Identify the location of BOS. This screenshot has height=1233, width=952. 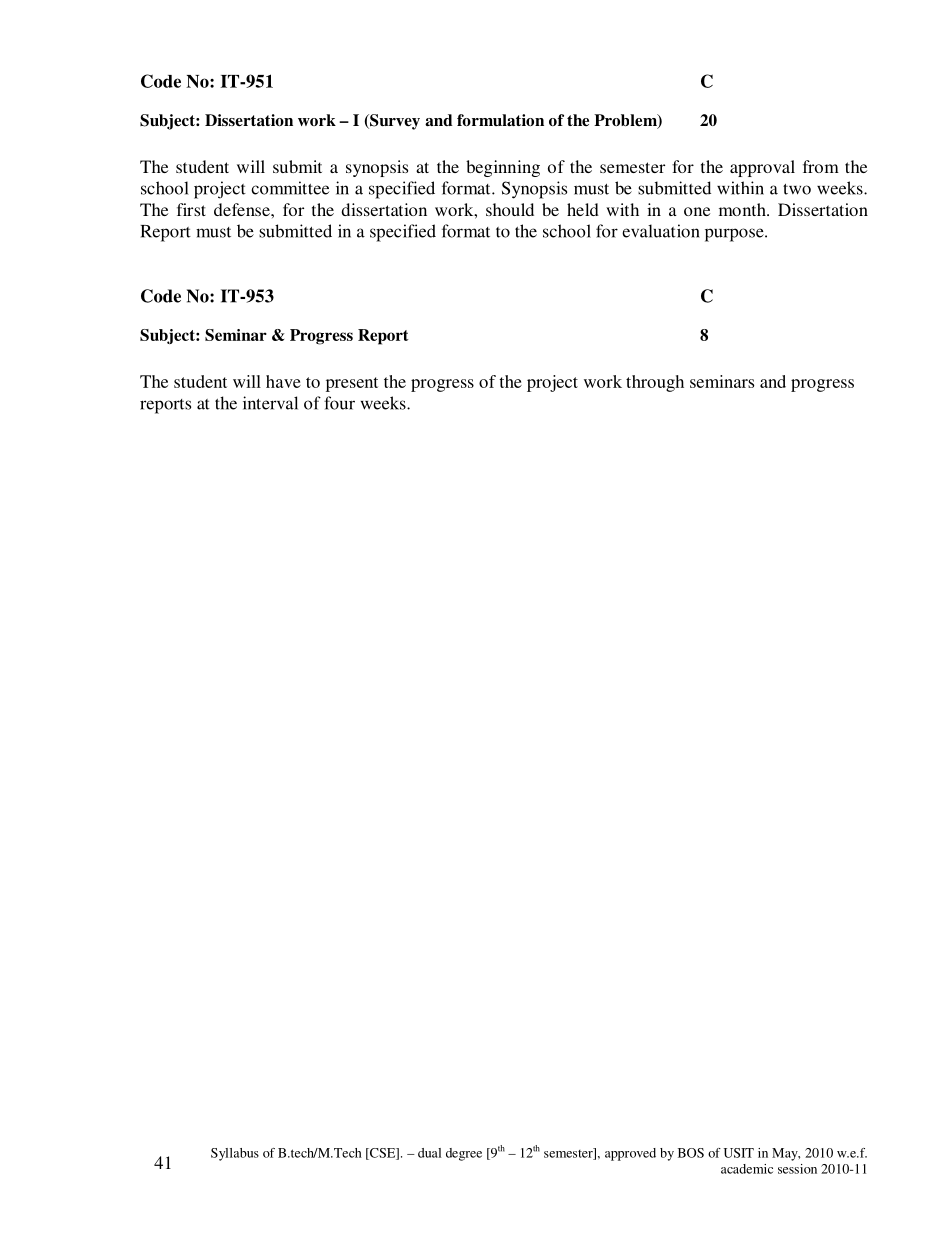
(691, 1153).
